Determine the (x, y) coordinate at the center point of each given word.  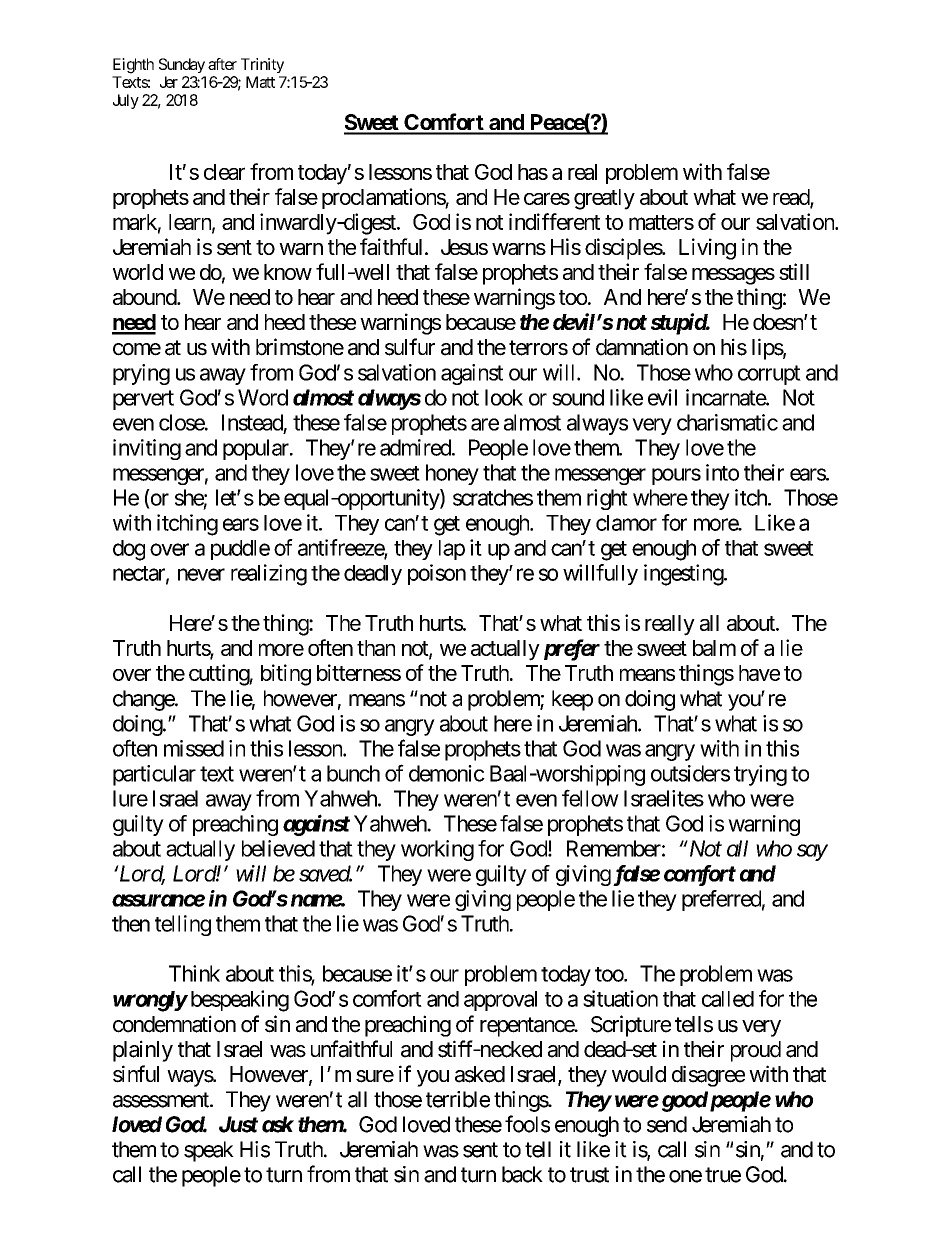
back (522, 1174)
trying (760, 775)
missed (194, 748)
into (722, 472)
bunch (353, 773)
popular (257, 449)
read (792, 198)
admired (416, 447)
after (222, 64)
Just (238, 1124)
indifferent (554, 221)
